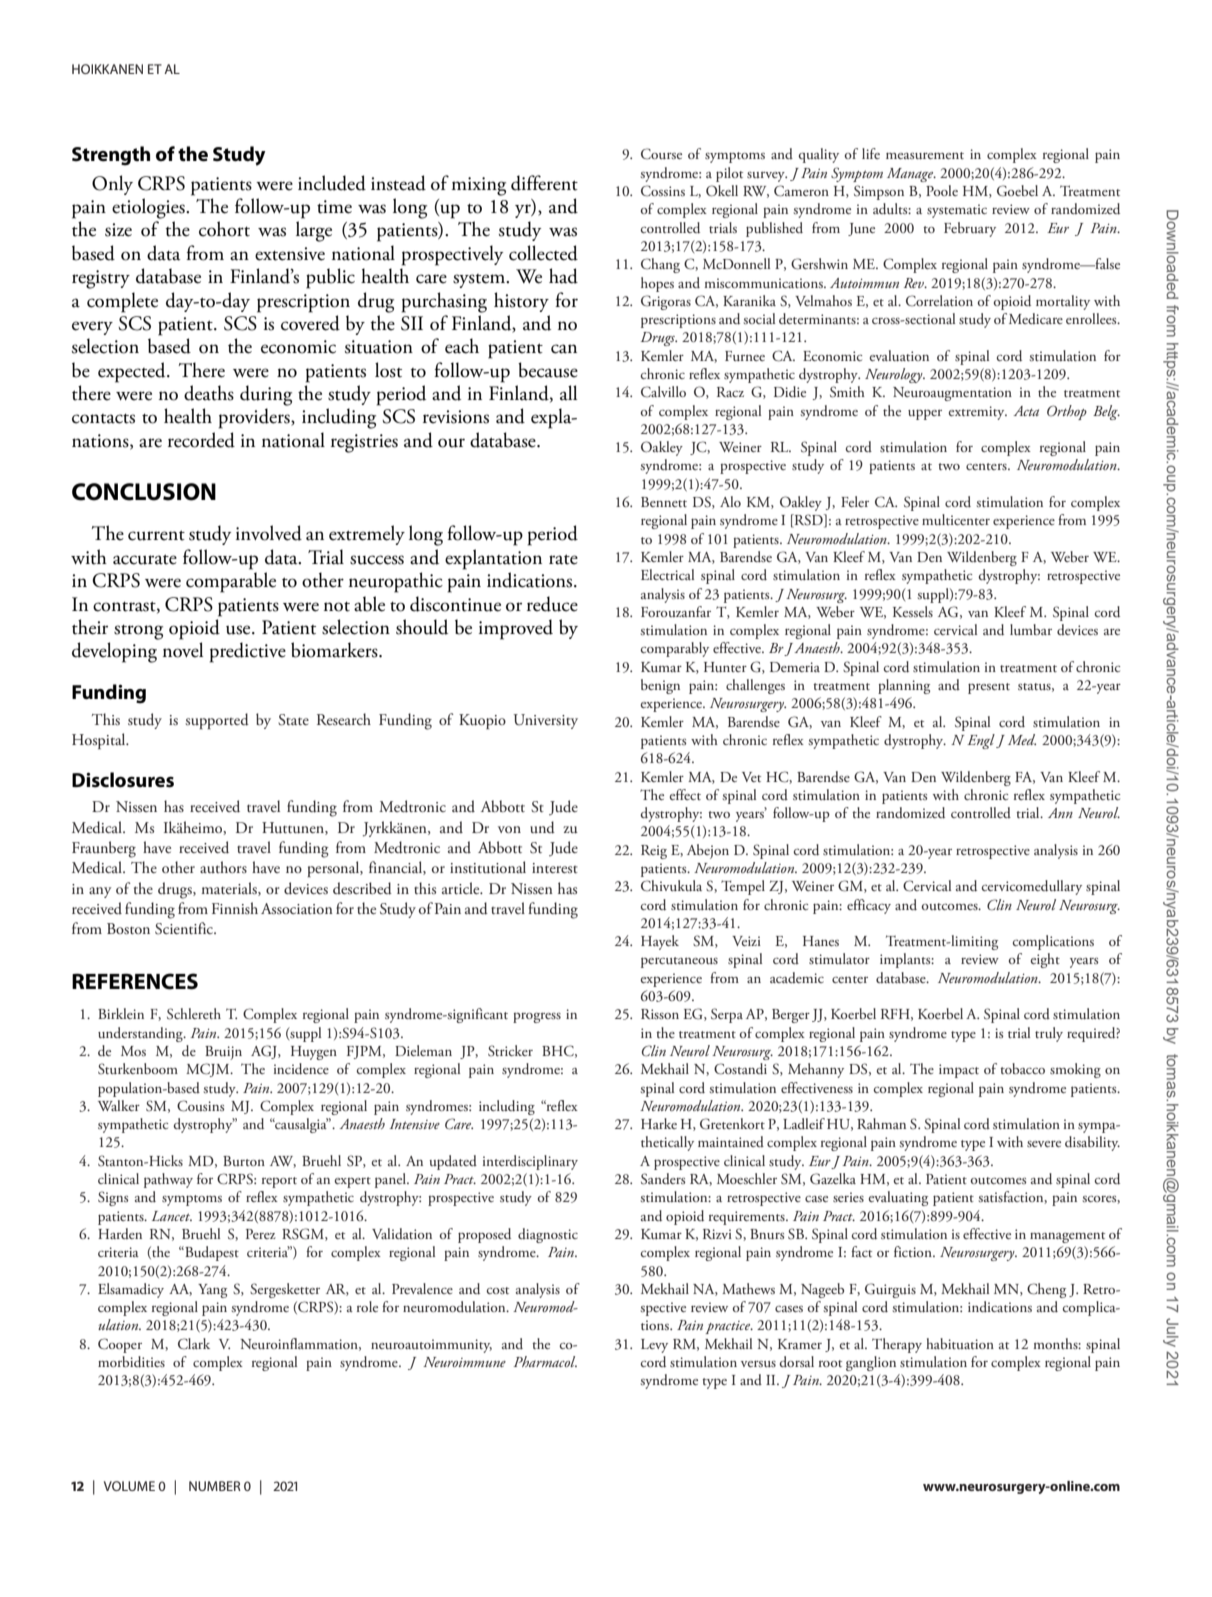 This page has height=1597, width=1212. Describe the element at coordinates (555, 868) in the page. I see `interest` at that location.
